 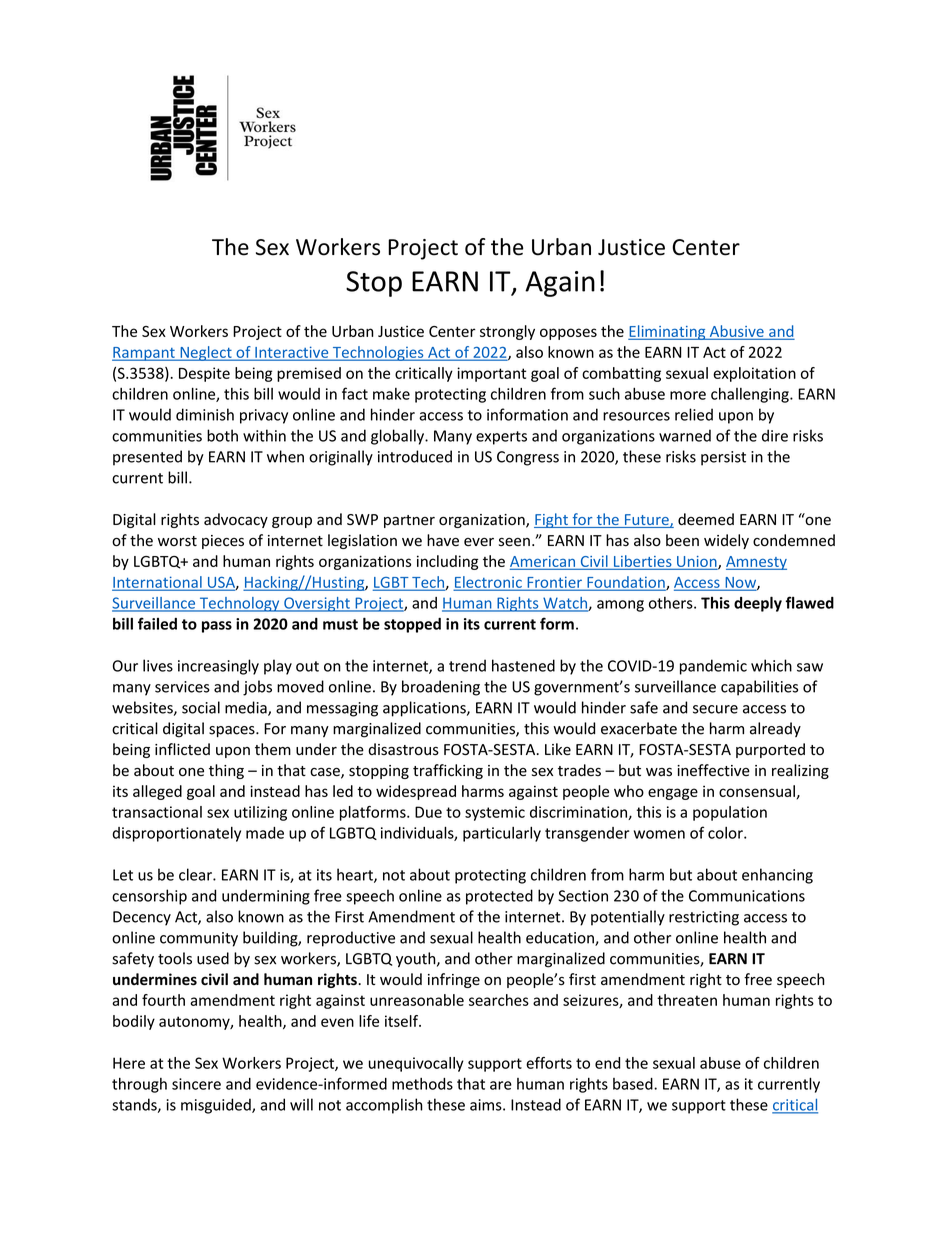 What do you see at coordinates (634, 1084) in the page?
I see `based` at bounding box center [634, 1084].
